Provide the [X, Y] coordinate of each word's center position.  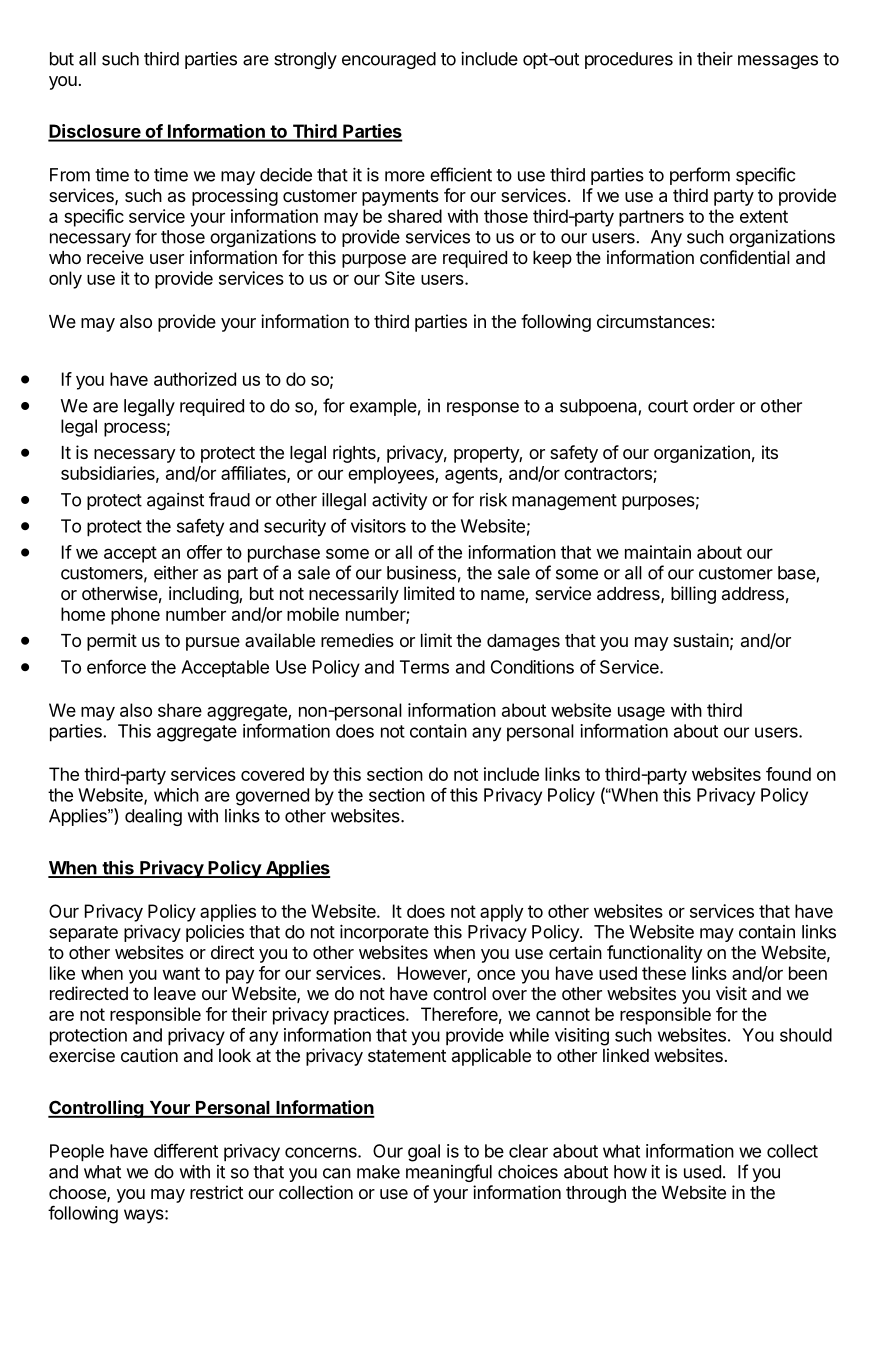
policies [215, 933]
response [483, 409]
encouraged [389, 60]
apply [501, 913]
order [714, 406]
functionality [655, 954]
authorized [195, 379]
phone [135, 616]
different [186, 1151]
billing [693, 595]
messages [778, 62]
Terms [424, 667]
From [70, 175]
